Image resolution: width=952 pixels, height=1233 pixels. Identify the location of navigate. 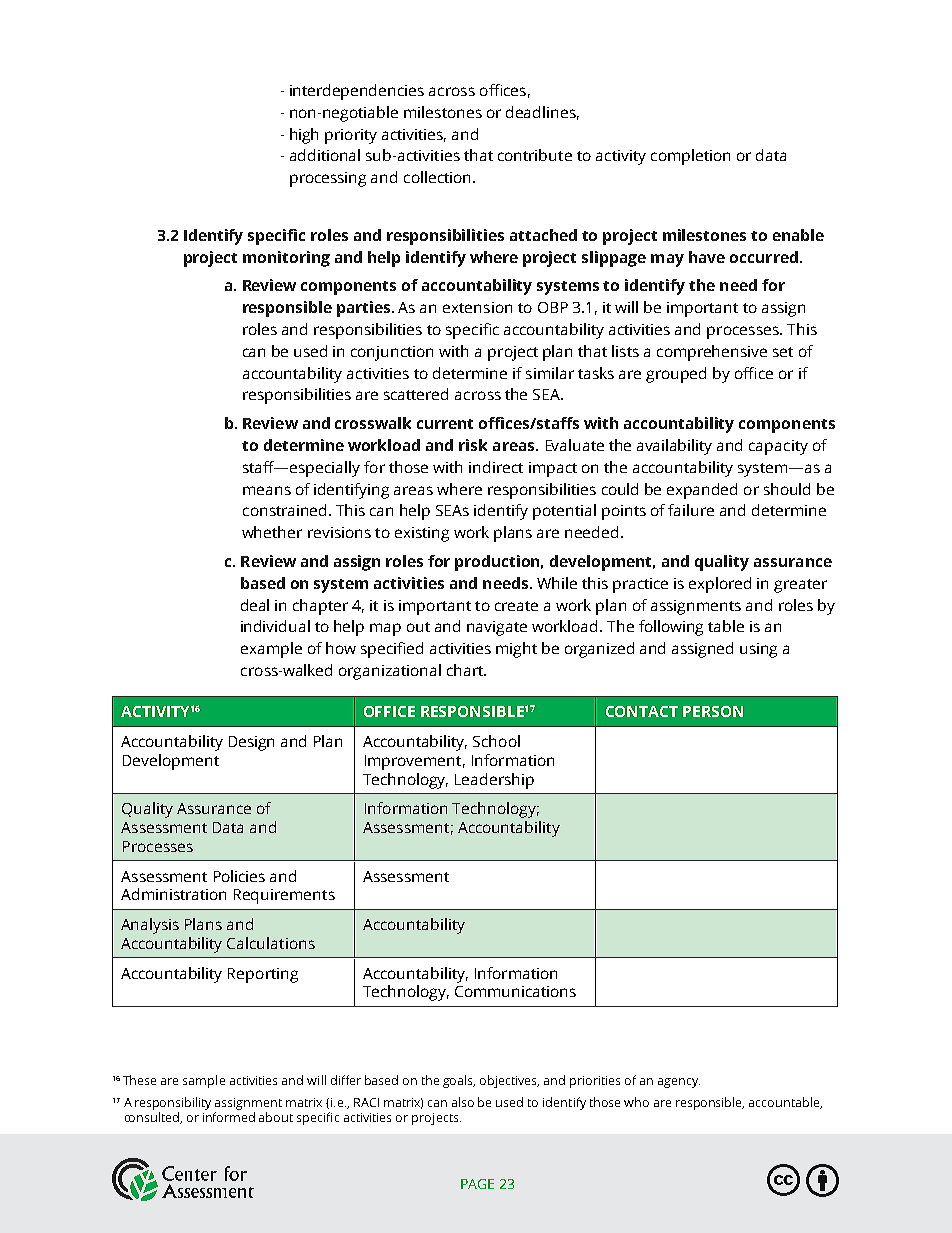
(497, 628).
